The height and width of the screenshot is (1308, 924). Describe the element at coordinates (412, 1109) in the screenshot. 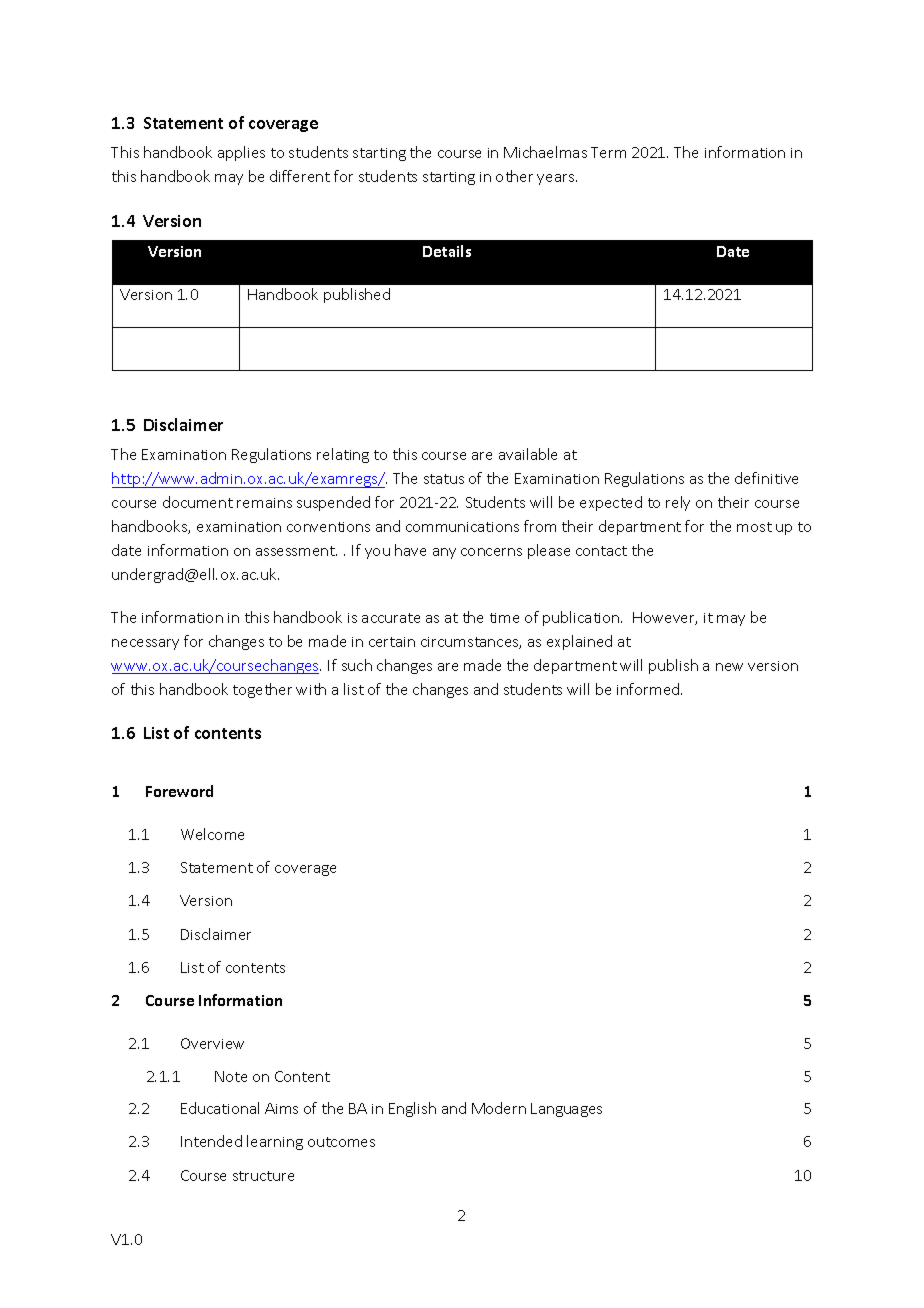

I see `English` at that location.
